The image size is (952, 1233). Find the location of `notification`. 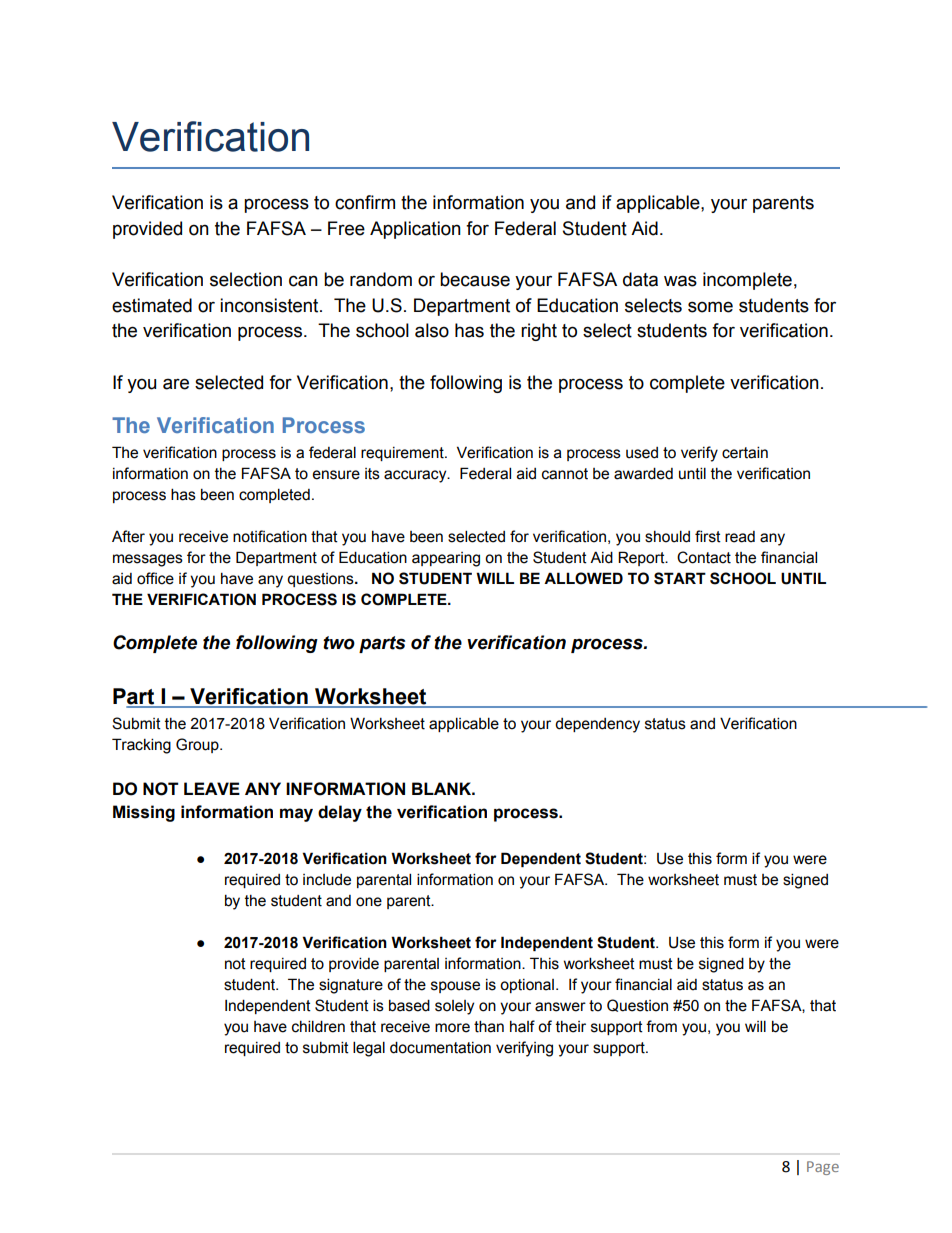

notification is located at coordinates (270, 536).
